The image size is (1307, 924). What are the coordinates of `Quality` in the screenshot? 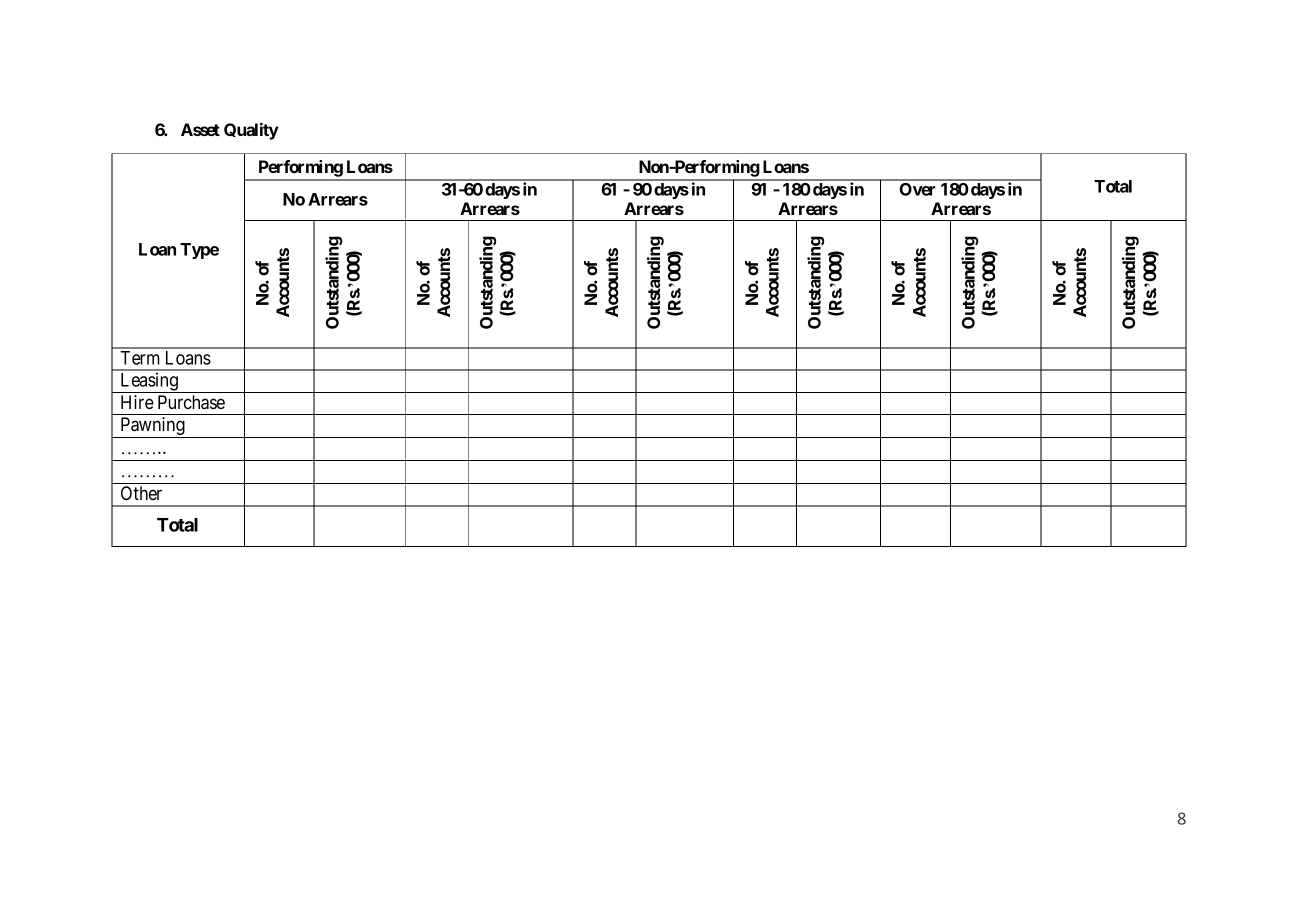 It's located at (251, 131).
